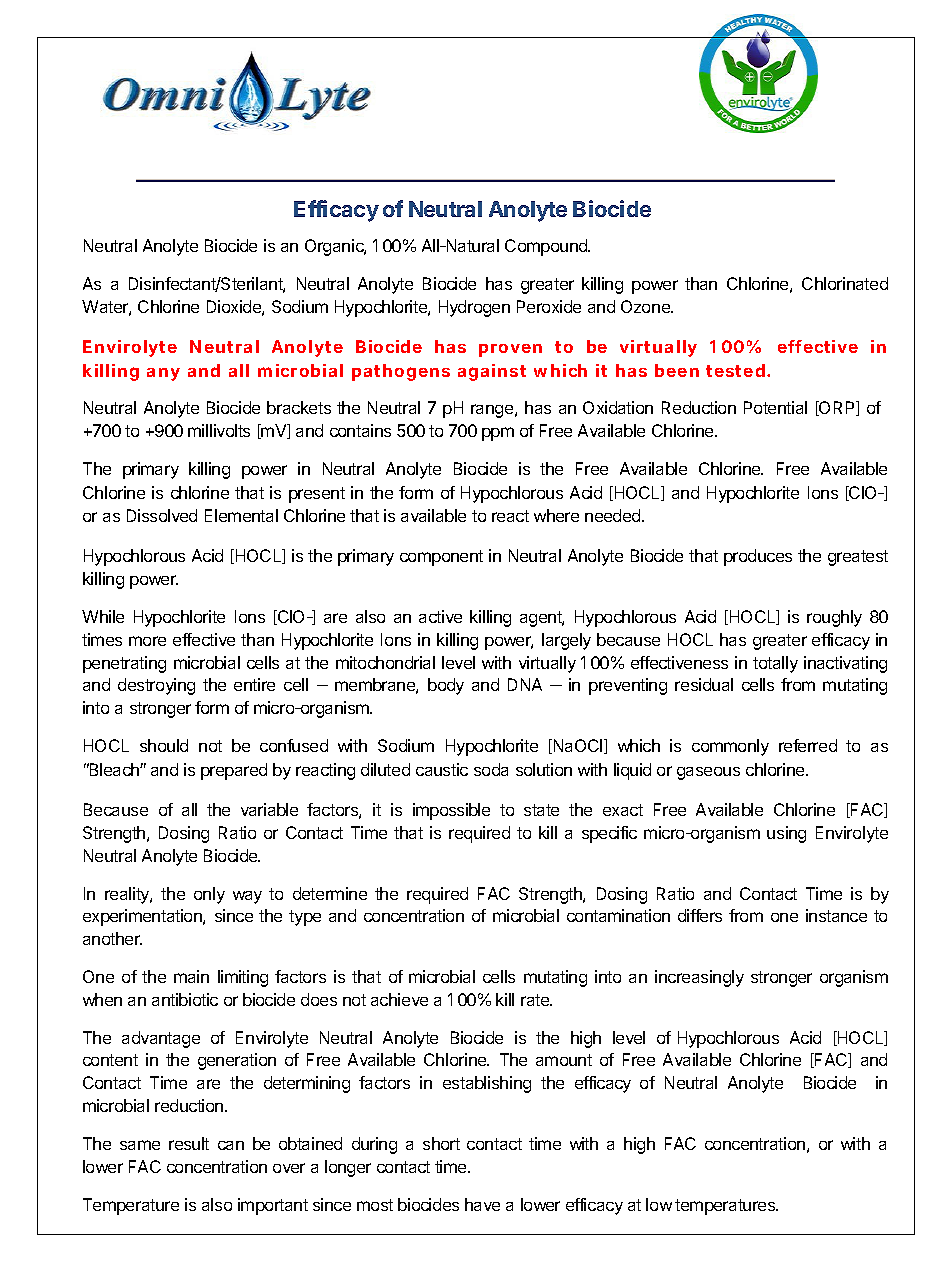 The width and height of the screenshot is (952, 1272). I want to click on rate, so click(536, 1000).
